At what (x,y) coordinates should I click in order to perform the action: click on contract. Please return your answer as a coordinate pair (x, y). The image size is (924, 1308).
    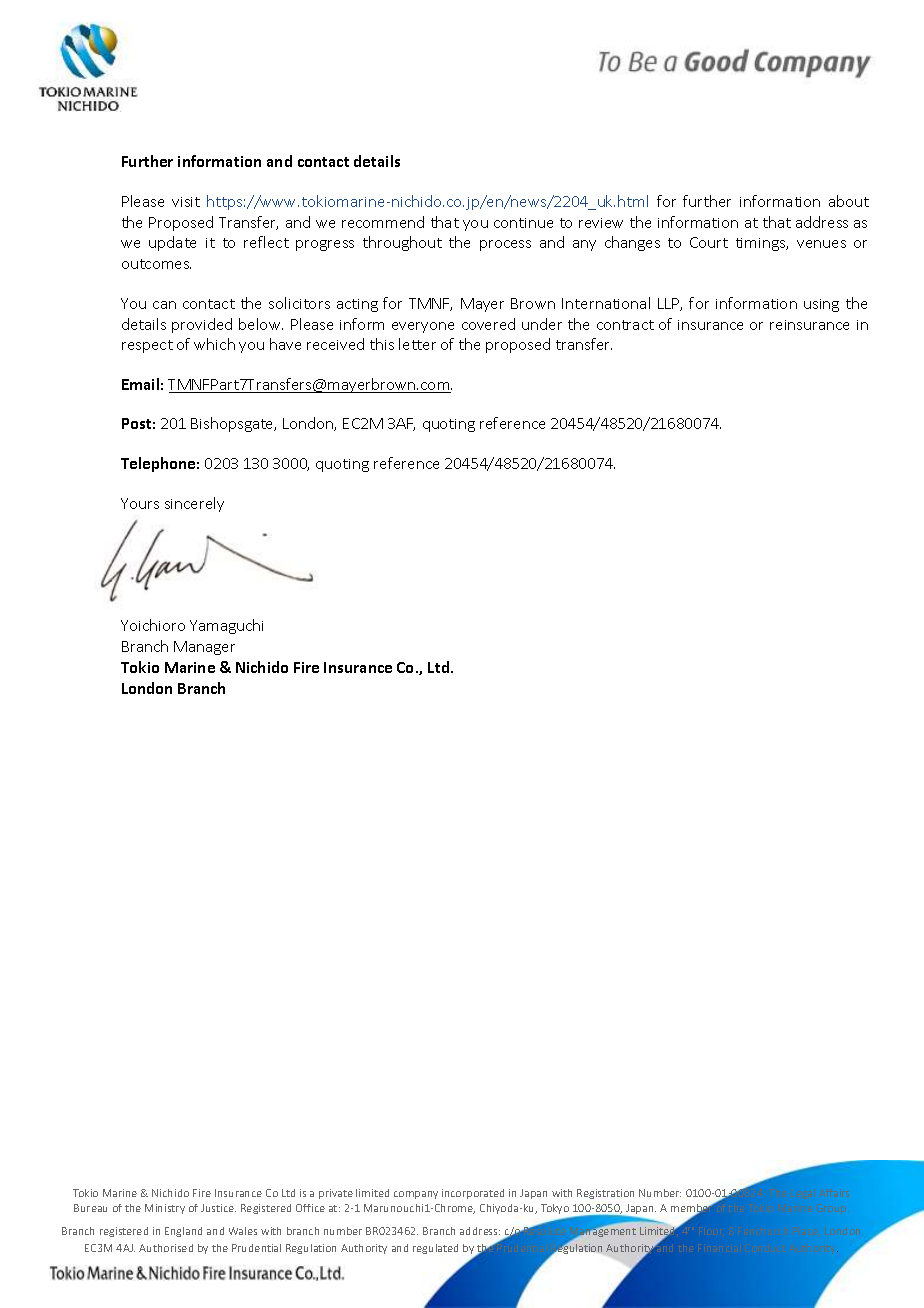
    Looking at the image, I should click on (625, 325).
